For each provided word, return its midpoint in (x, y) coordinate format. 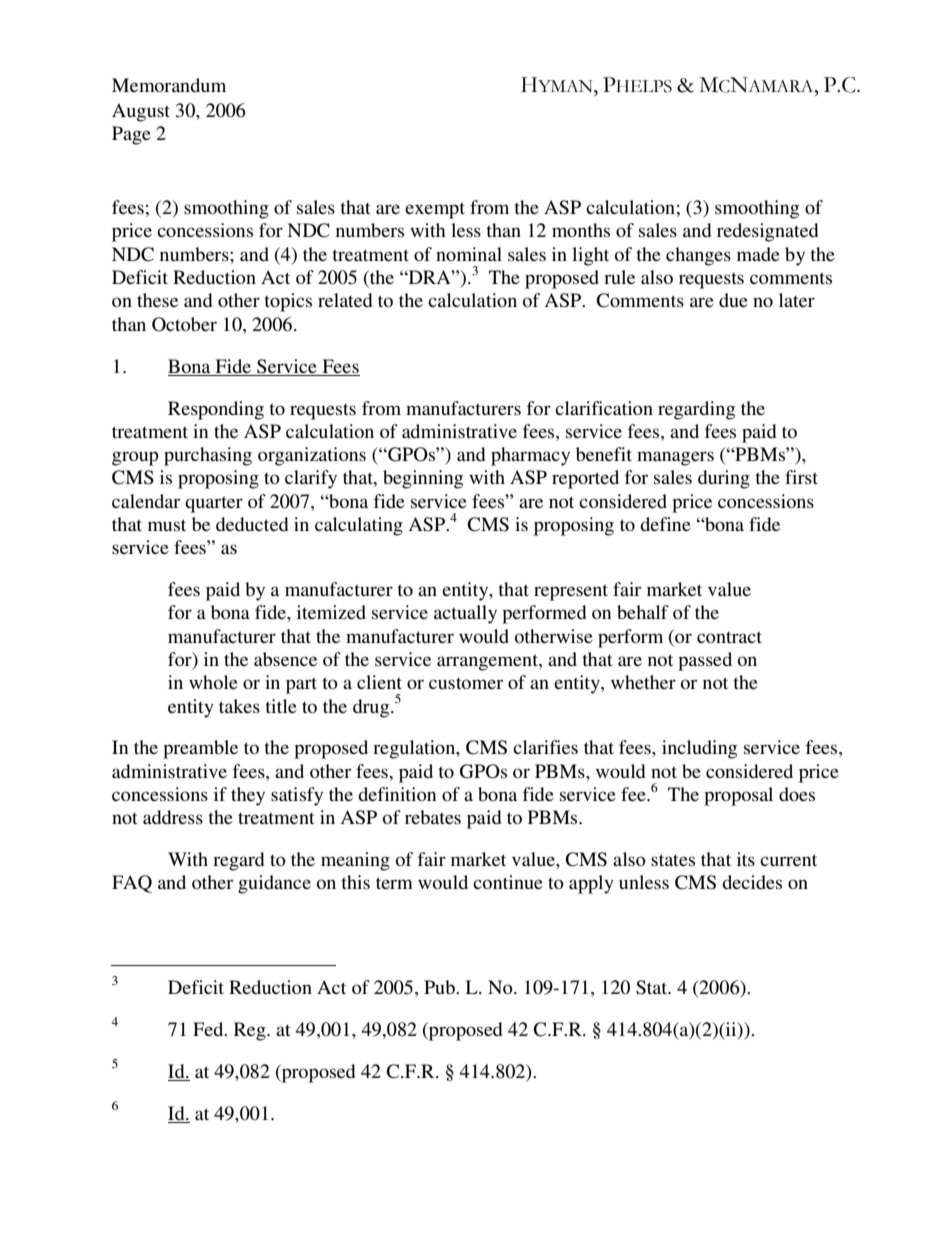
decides (752, 882)
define (665, 524)
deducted (252, 524)
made (758, 254)
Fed (209, 1029)
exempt (435, 210)
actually (465, 614)
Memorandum (169, 85)
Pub (440, 987)
